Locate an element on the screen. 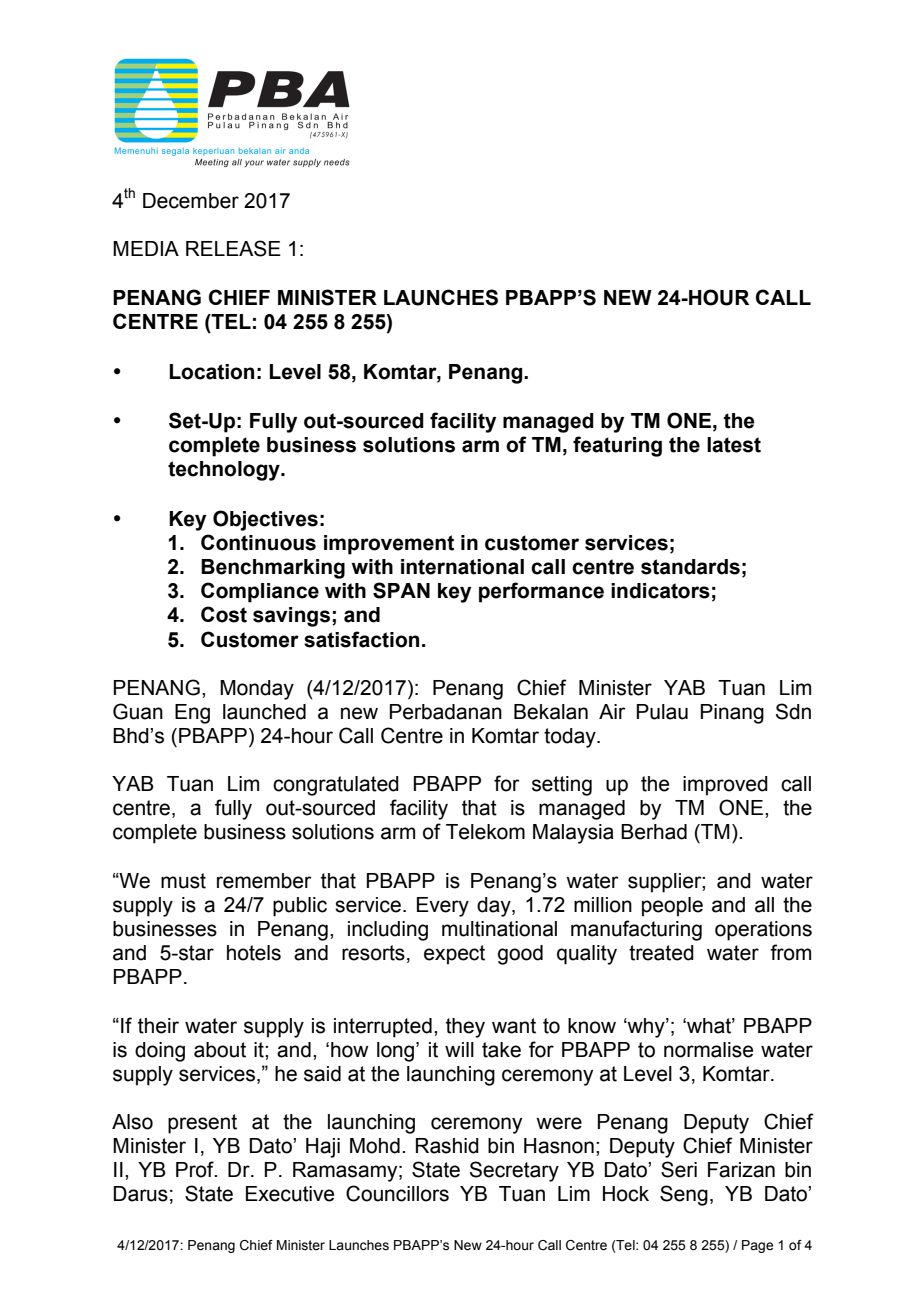  today is located at coordinates (571, 738).
